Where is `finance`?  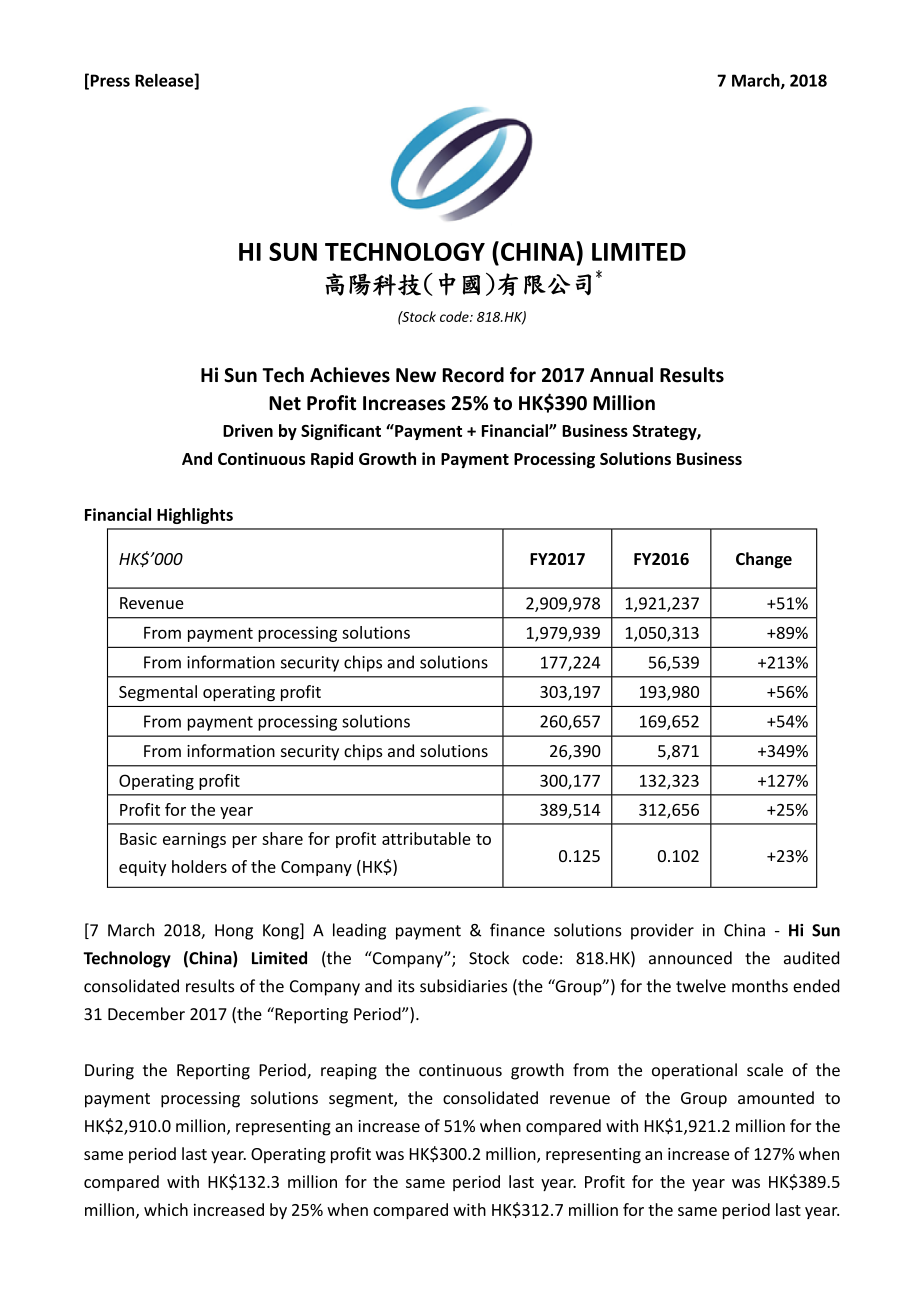 finance is located at coordinates (517, 930).
